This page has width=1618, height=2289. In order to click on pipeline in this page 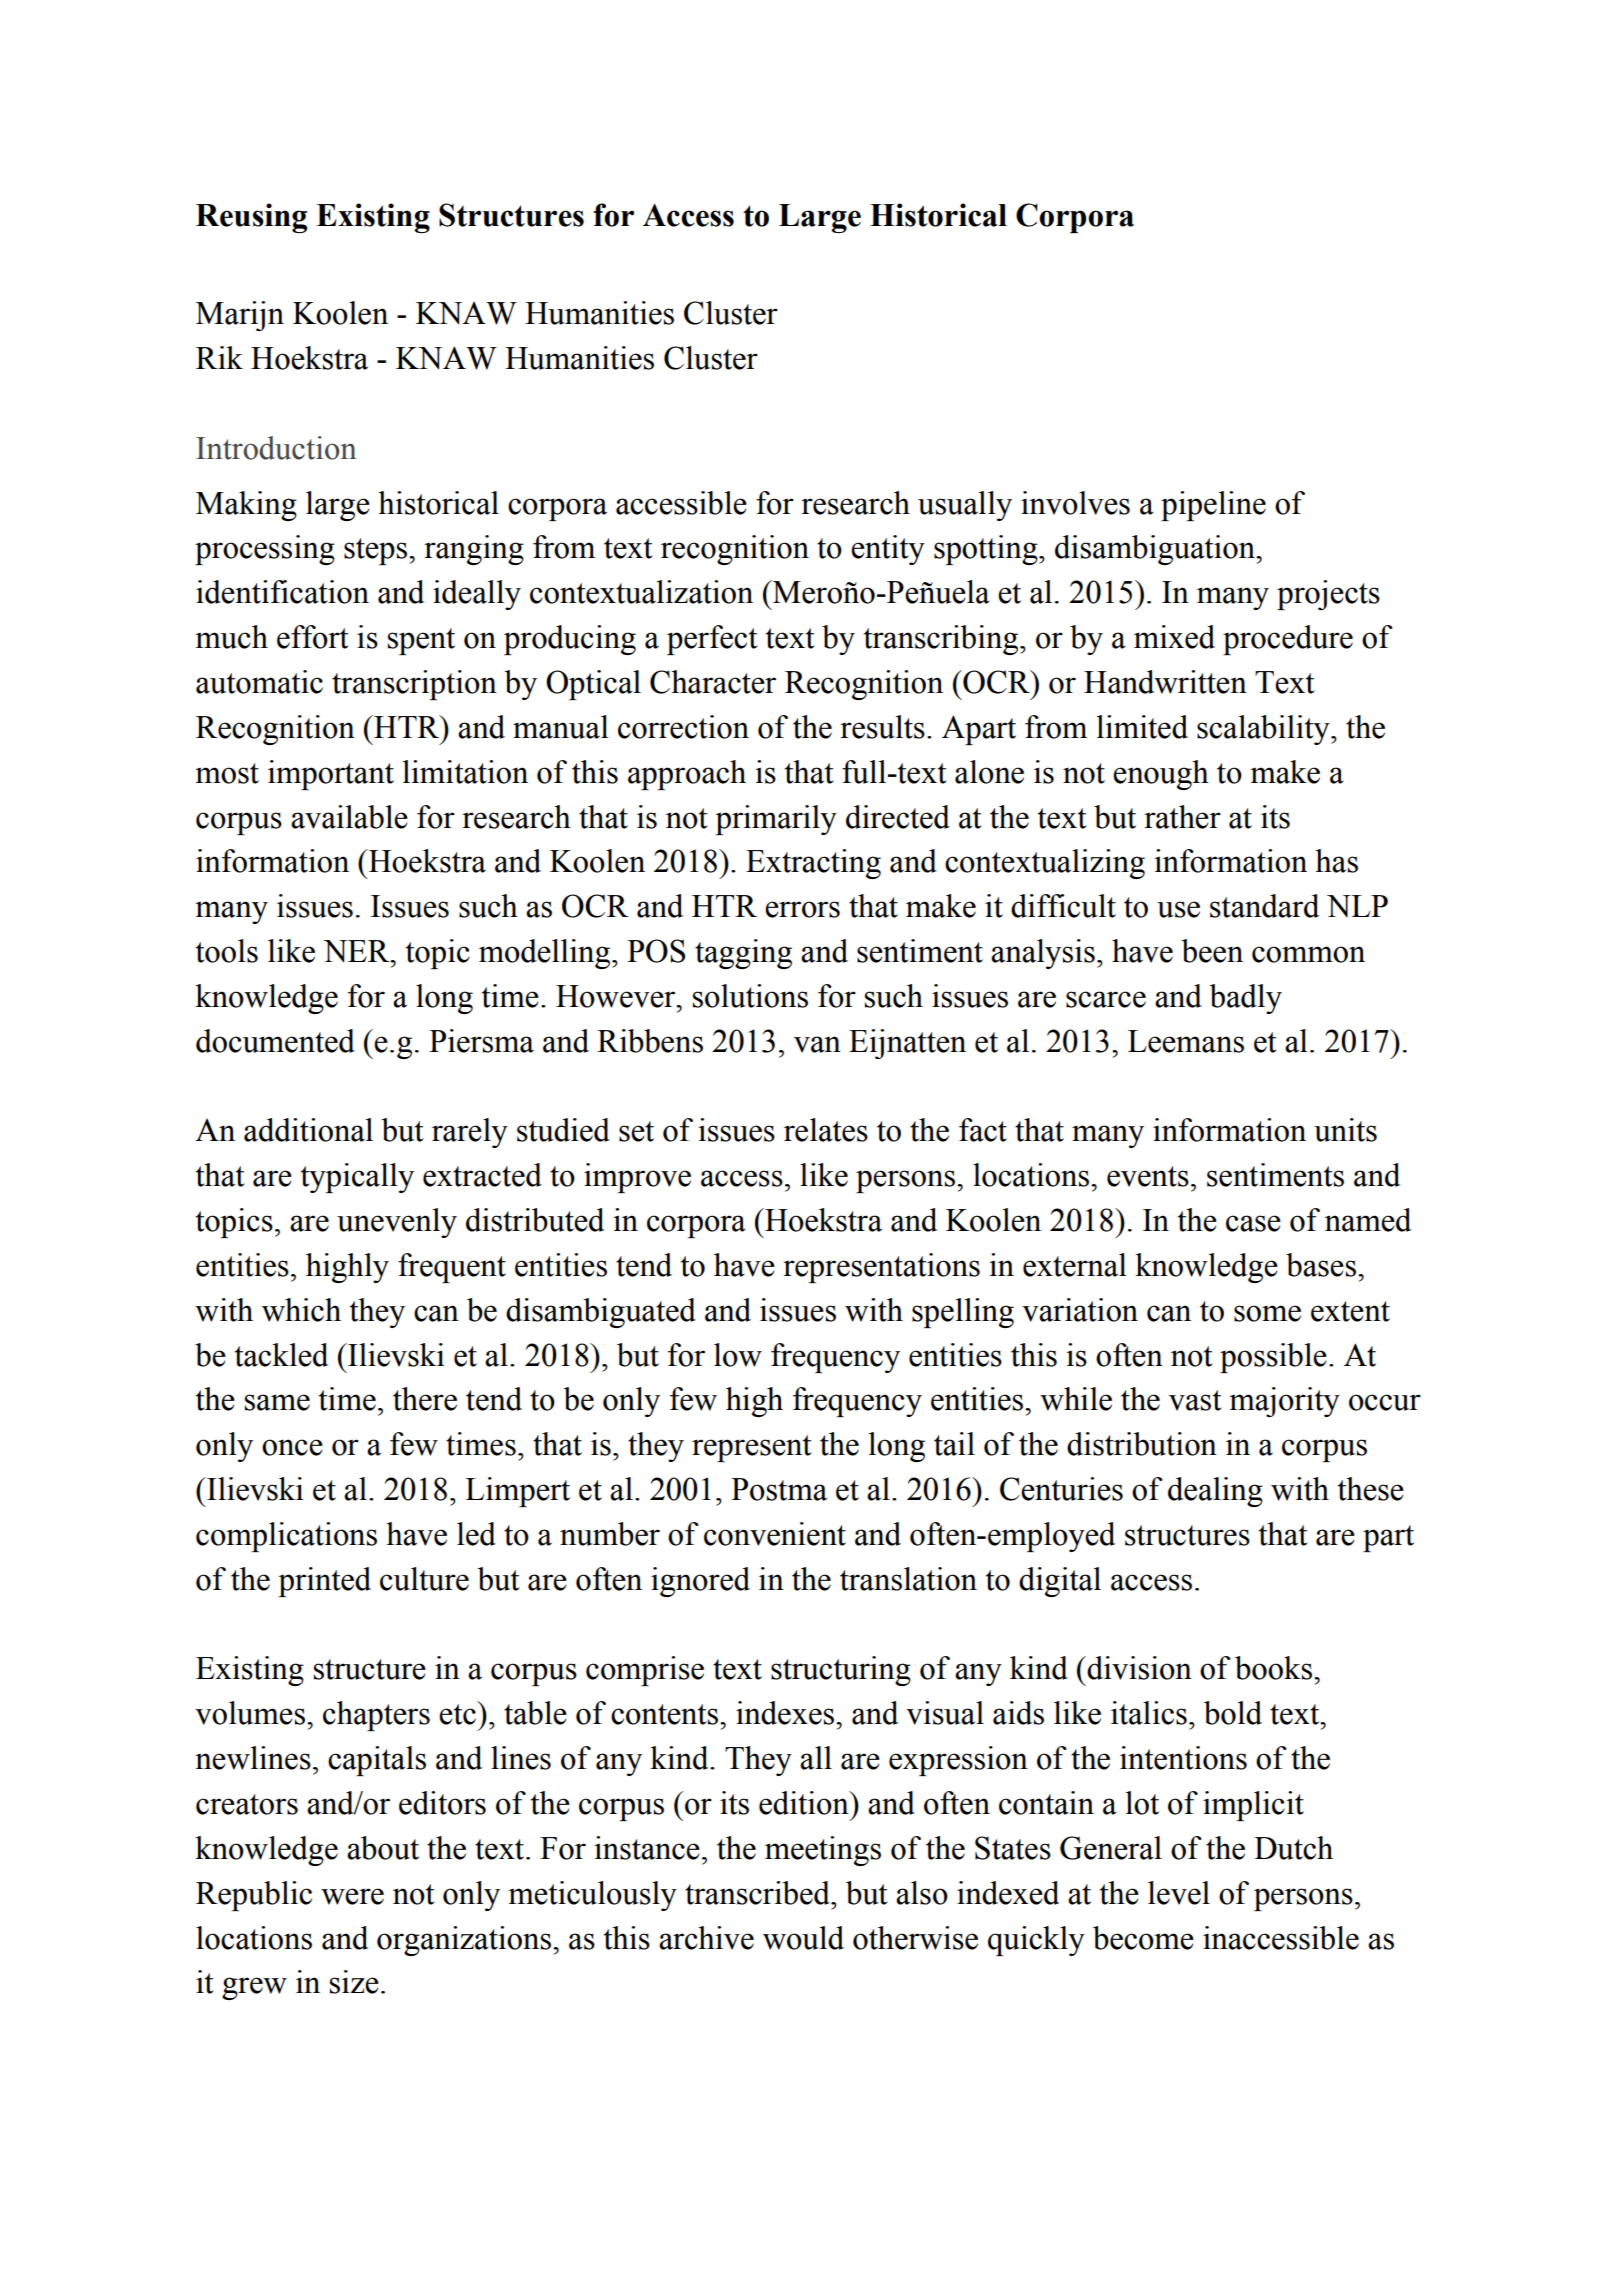, I will do `click(1213, 506)`.
